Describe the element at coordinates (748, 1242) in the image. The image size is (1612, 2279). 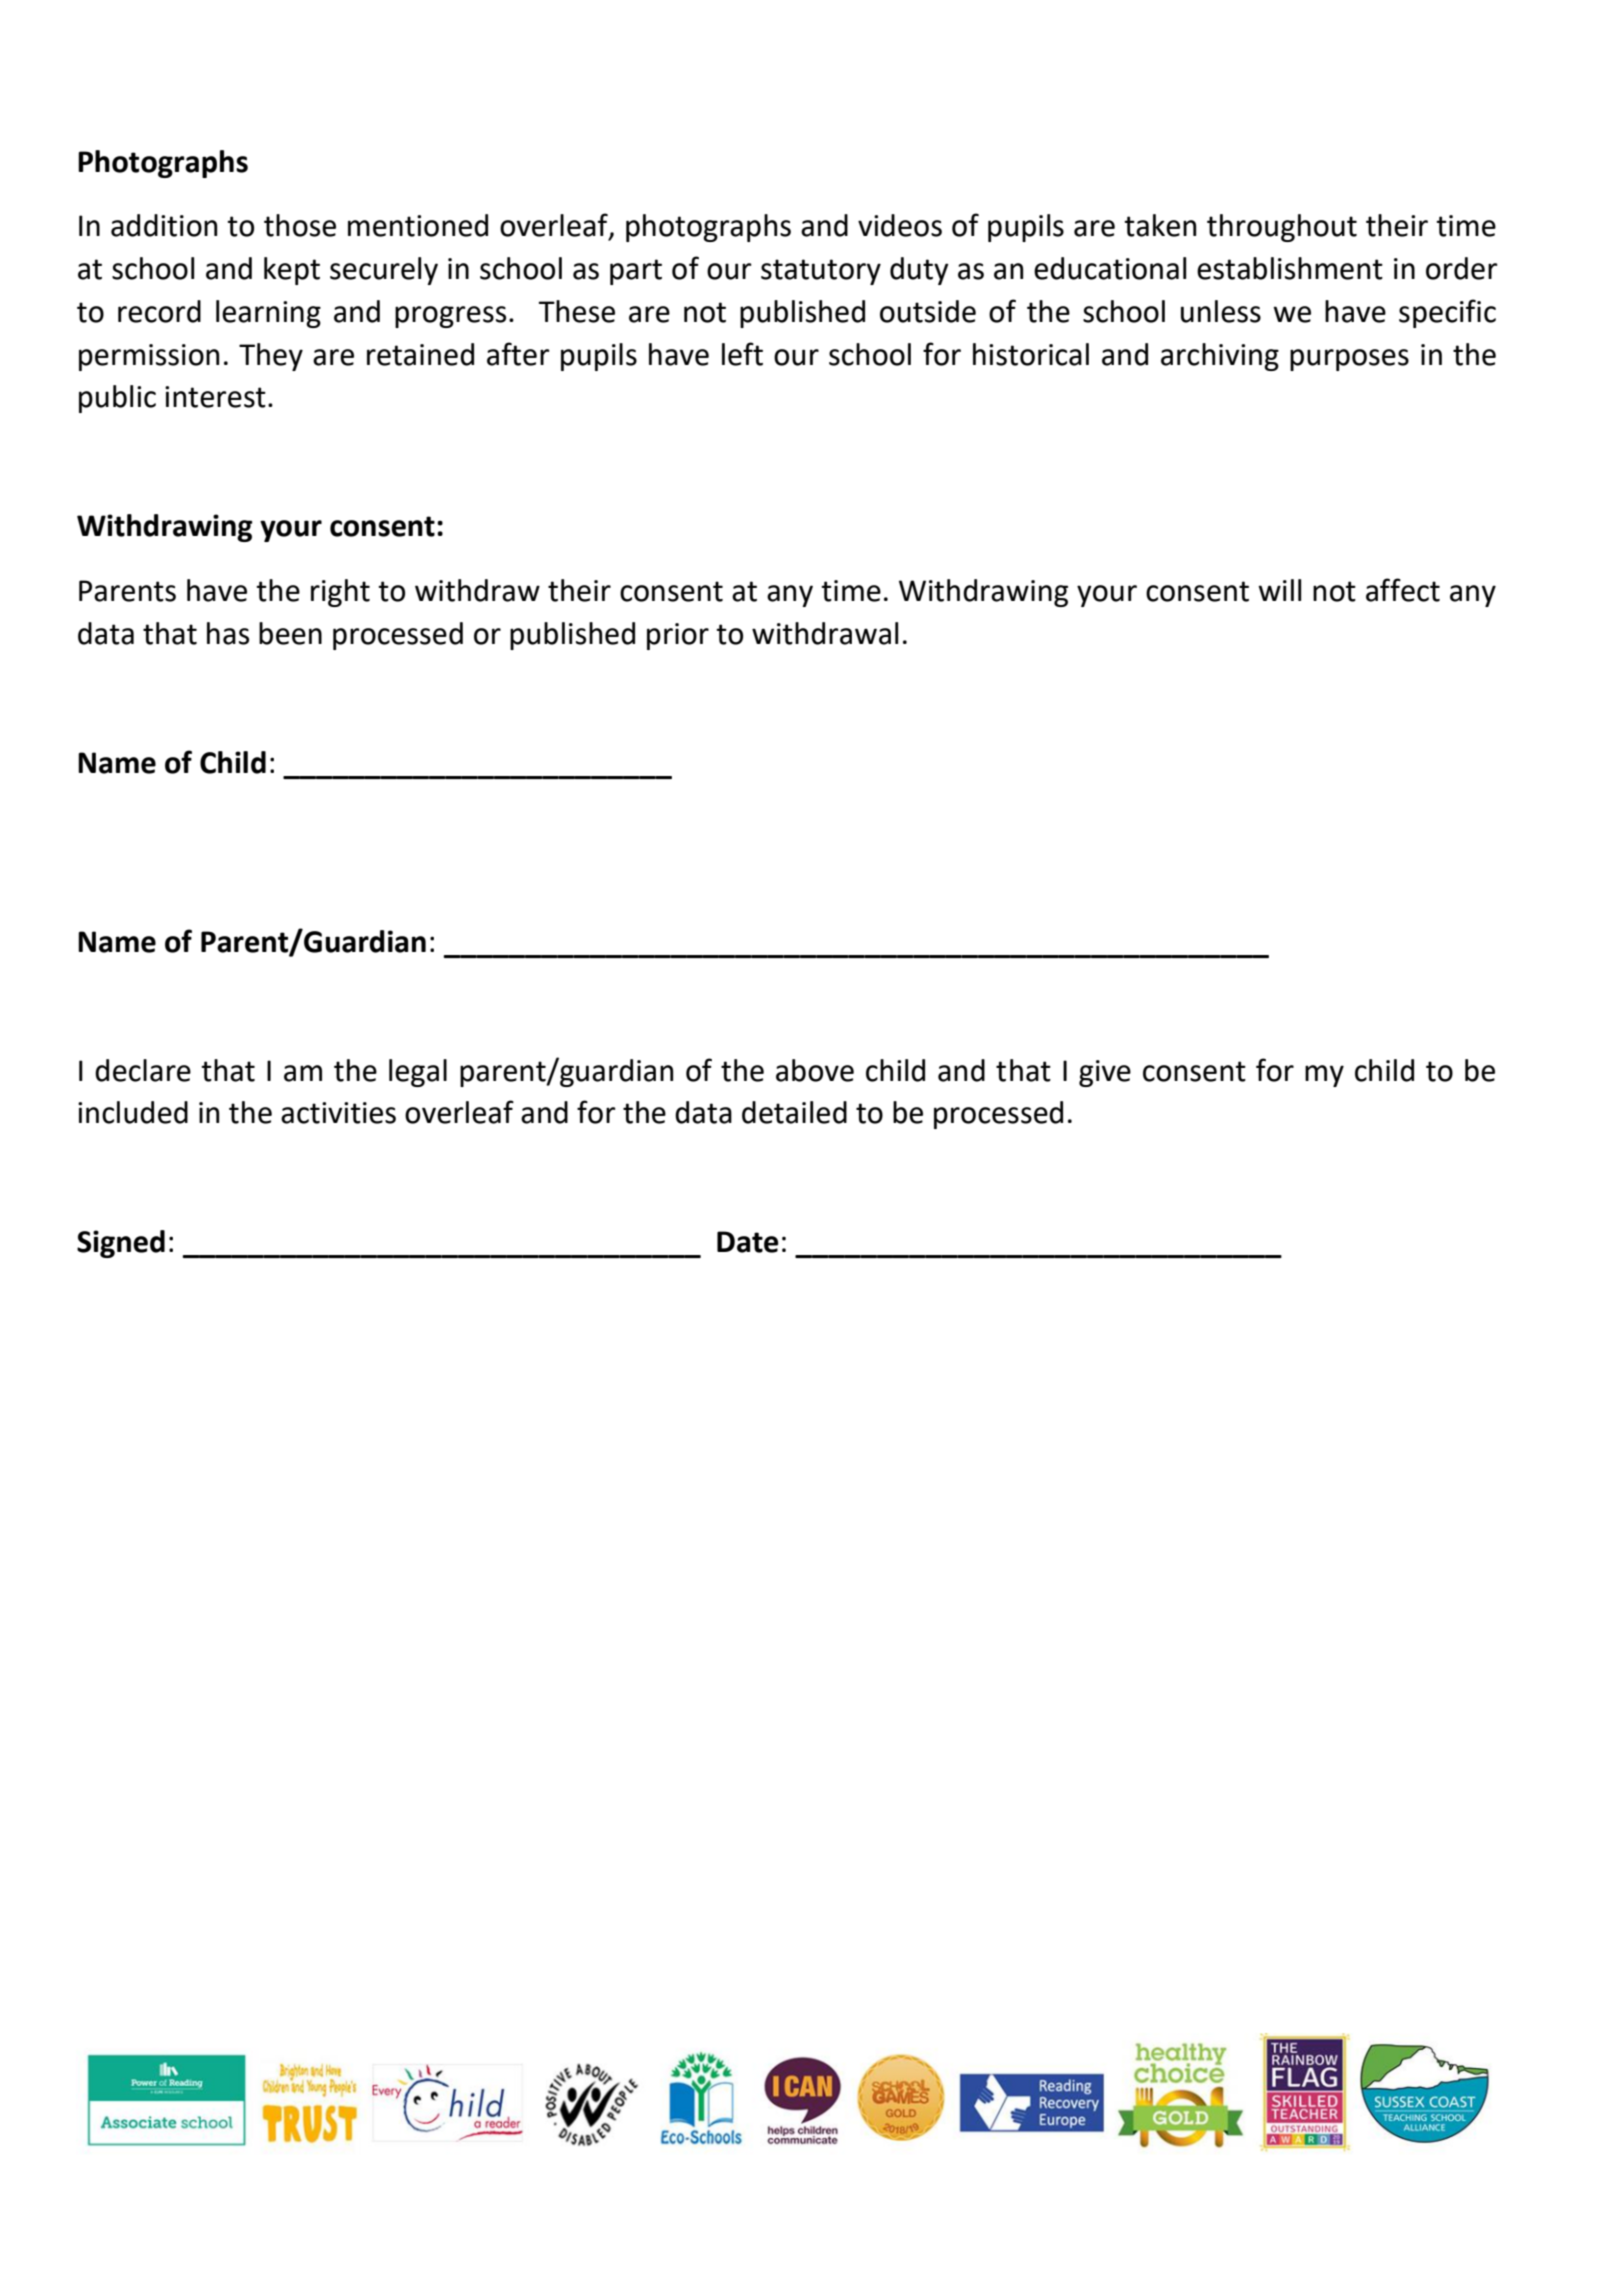
I see `Date` at that location.
